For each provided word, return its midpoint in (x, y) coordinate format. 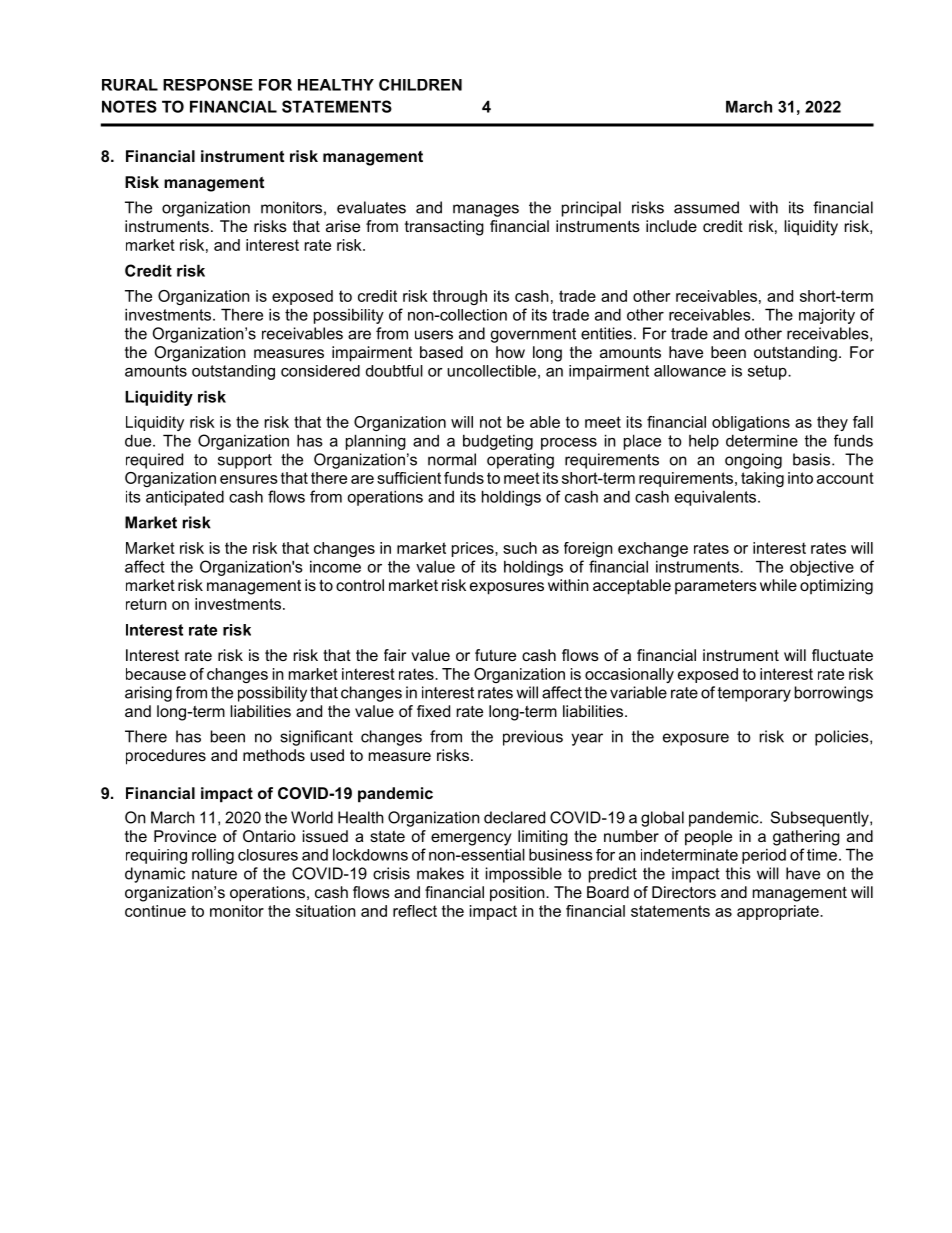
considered (320, 371)
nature (214, 874)
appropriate (779, 912)
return (146, 604)
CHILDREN (420, 85)
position (518, 894)
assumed (706, 207)
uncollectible (491, 371)
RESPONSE (208, 85)
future (495, 655)
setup (768, 372)
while (778, 585)
